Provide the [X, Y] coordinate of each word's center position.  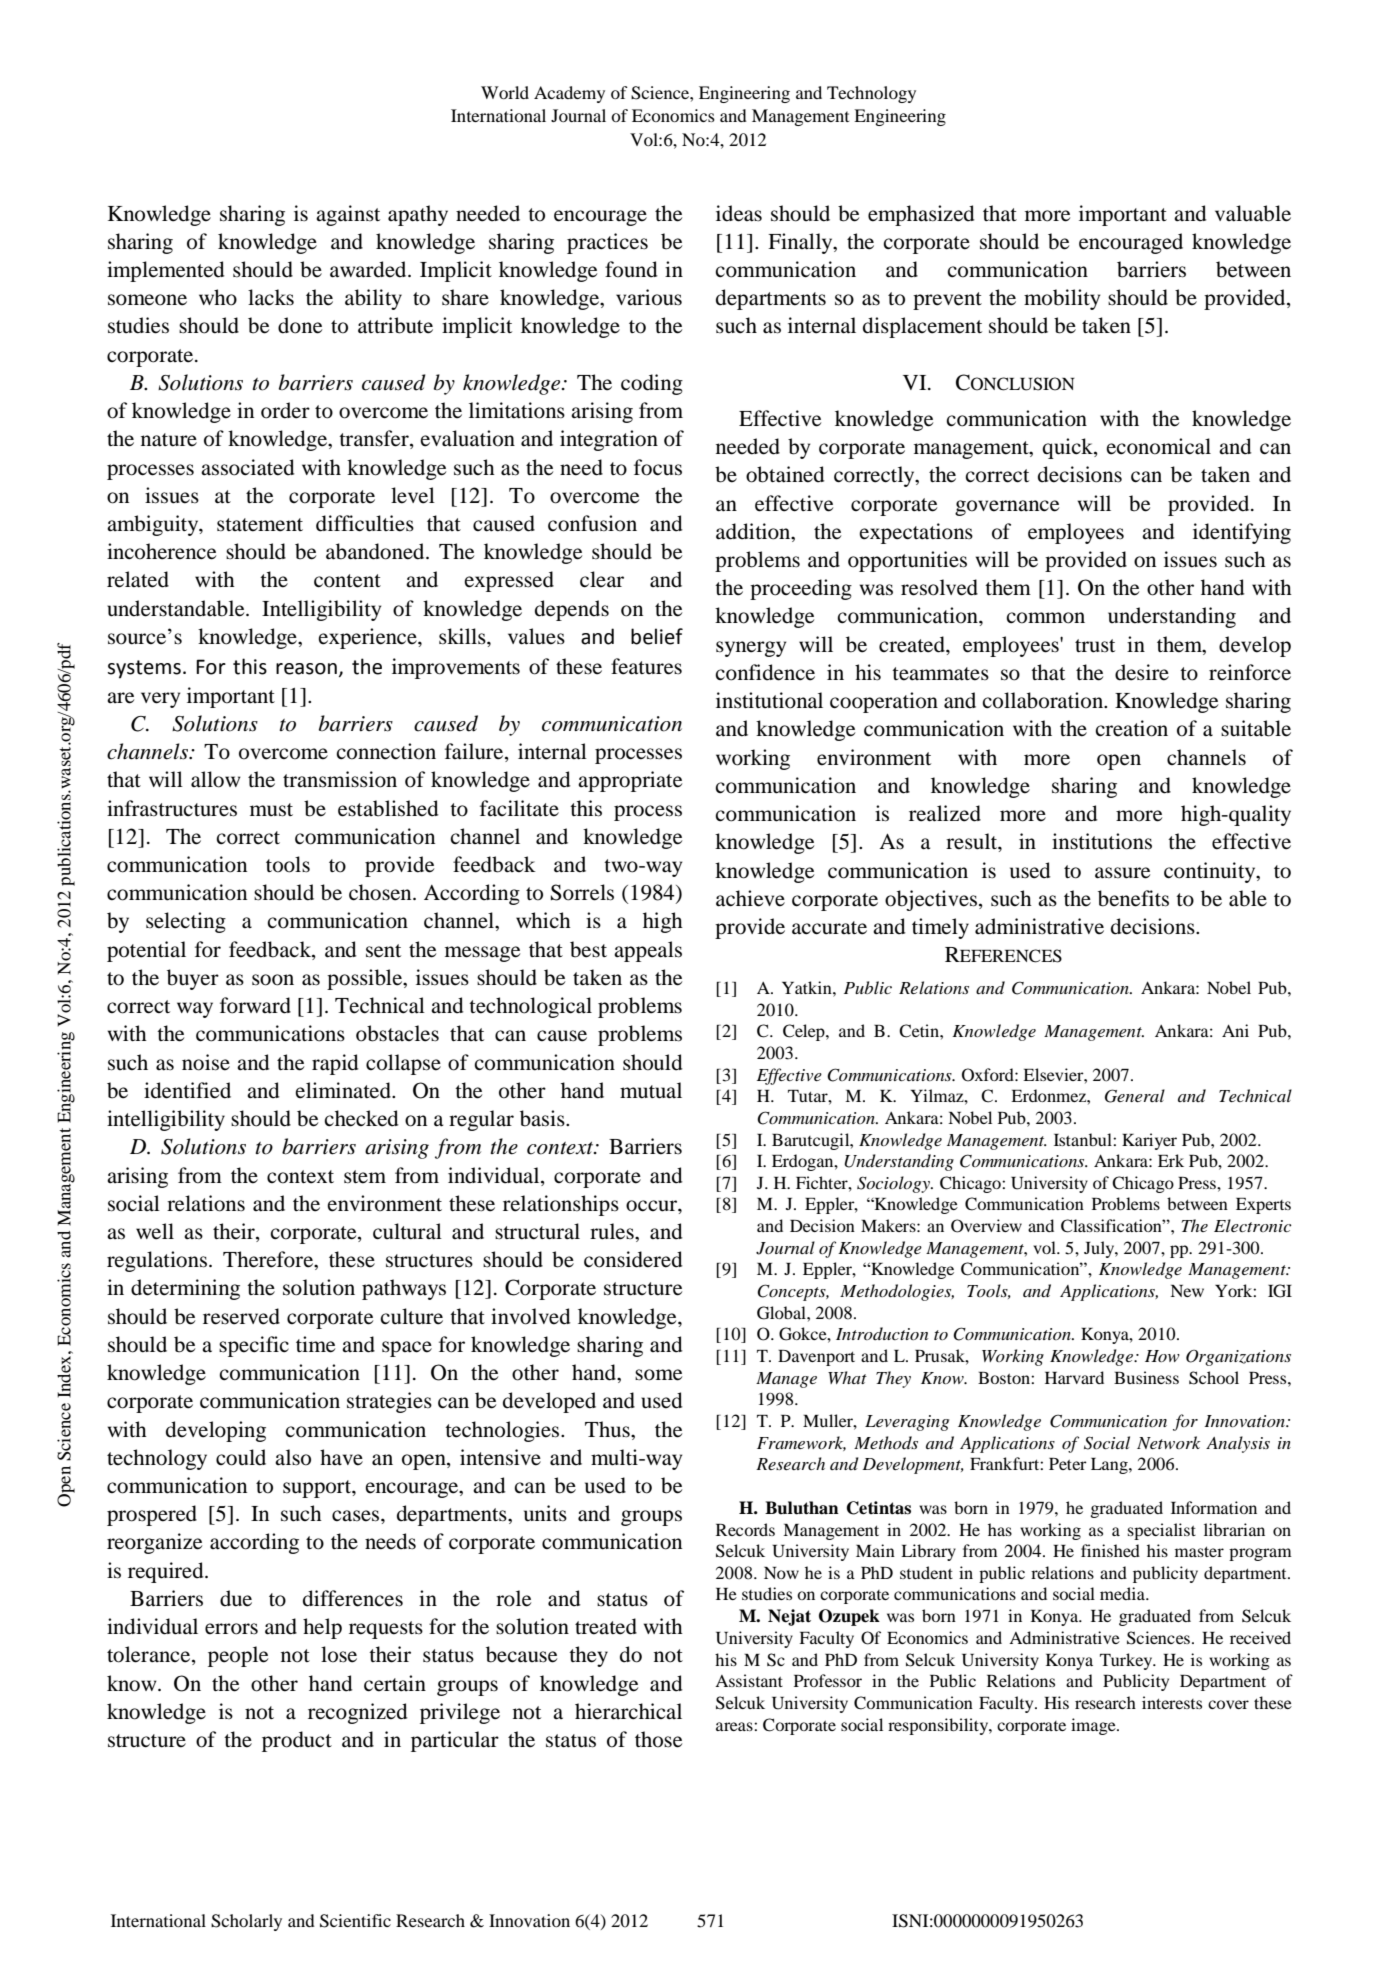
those [658, 1739]
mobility [1062, 299]
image [1094, 1726]
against [348, 215]
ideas [739, 213]
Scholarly [246, 1922]
